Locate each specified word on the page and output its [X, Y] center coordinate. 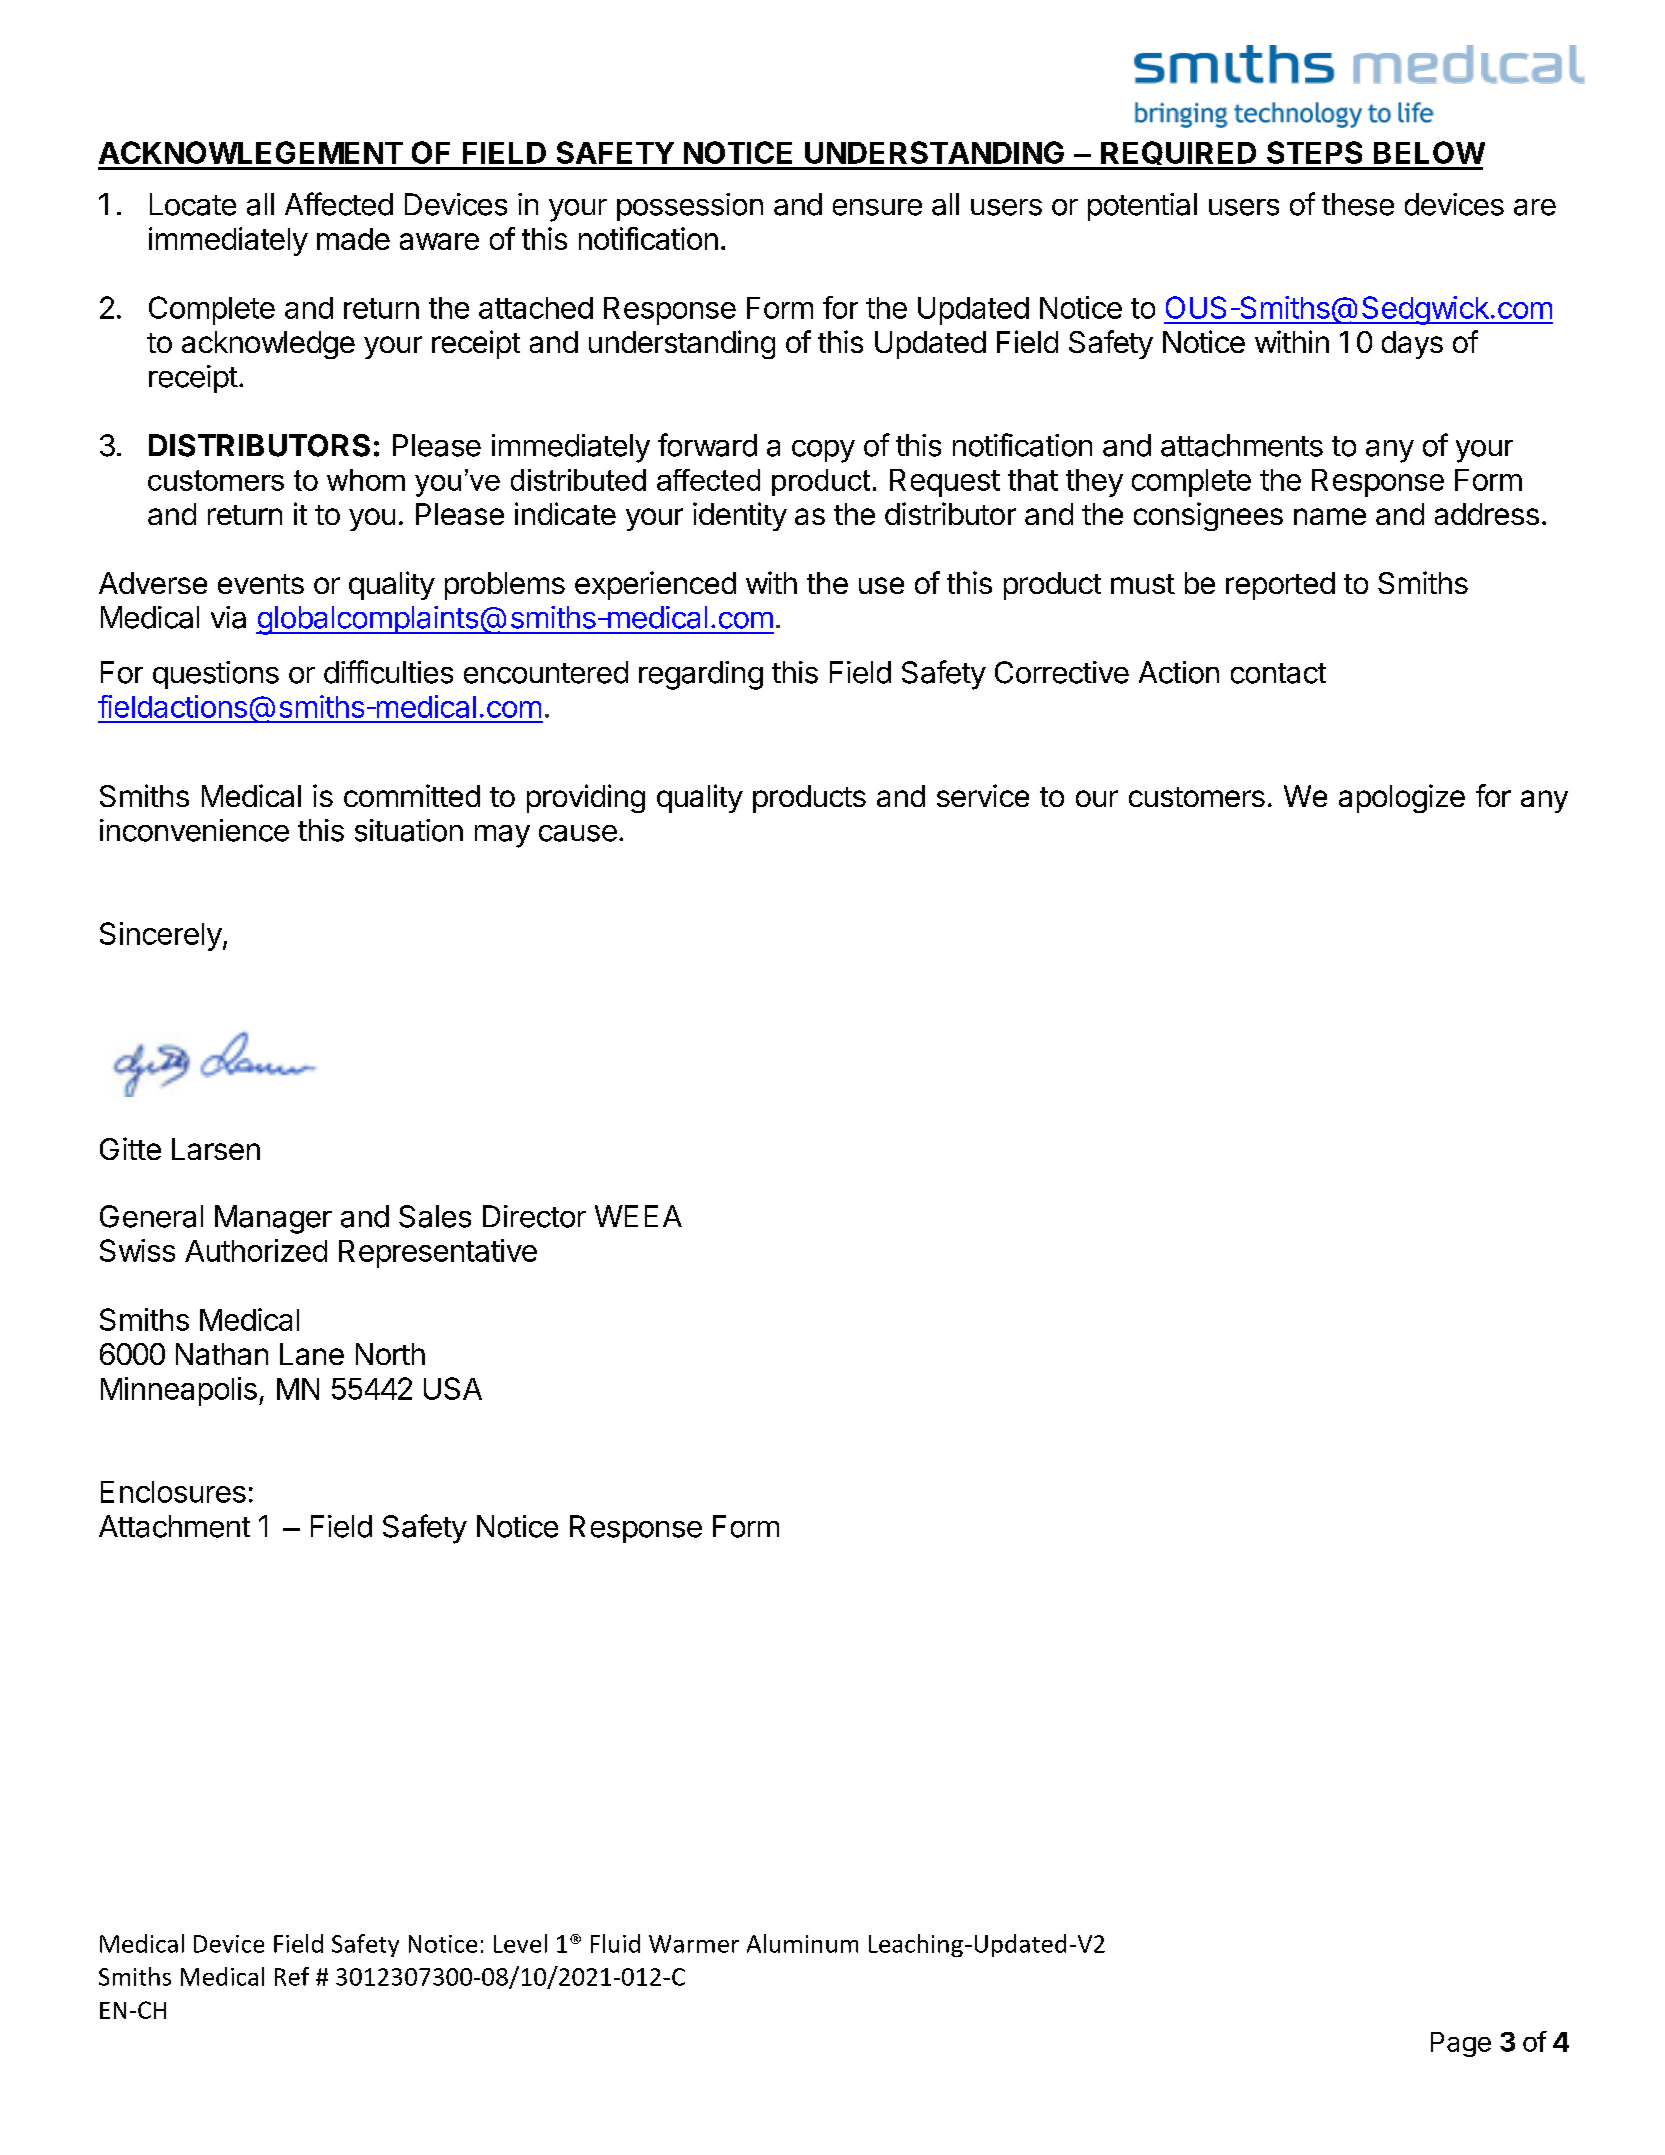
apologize [1402, 798]
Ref [292, 1976]
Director [534, 1216]
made [353, 239]
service [983, 795]
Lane [312, 1354]
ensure [877, 207]
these [1358, 204]
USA [453, 1388]
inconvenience [194, 830]
